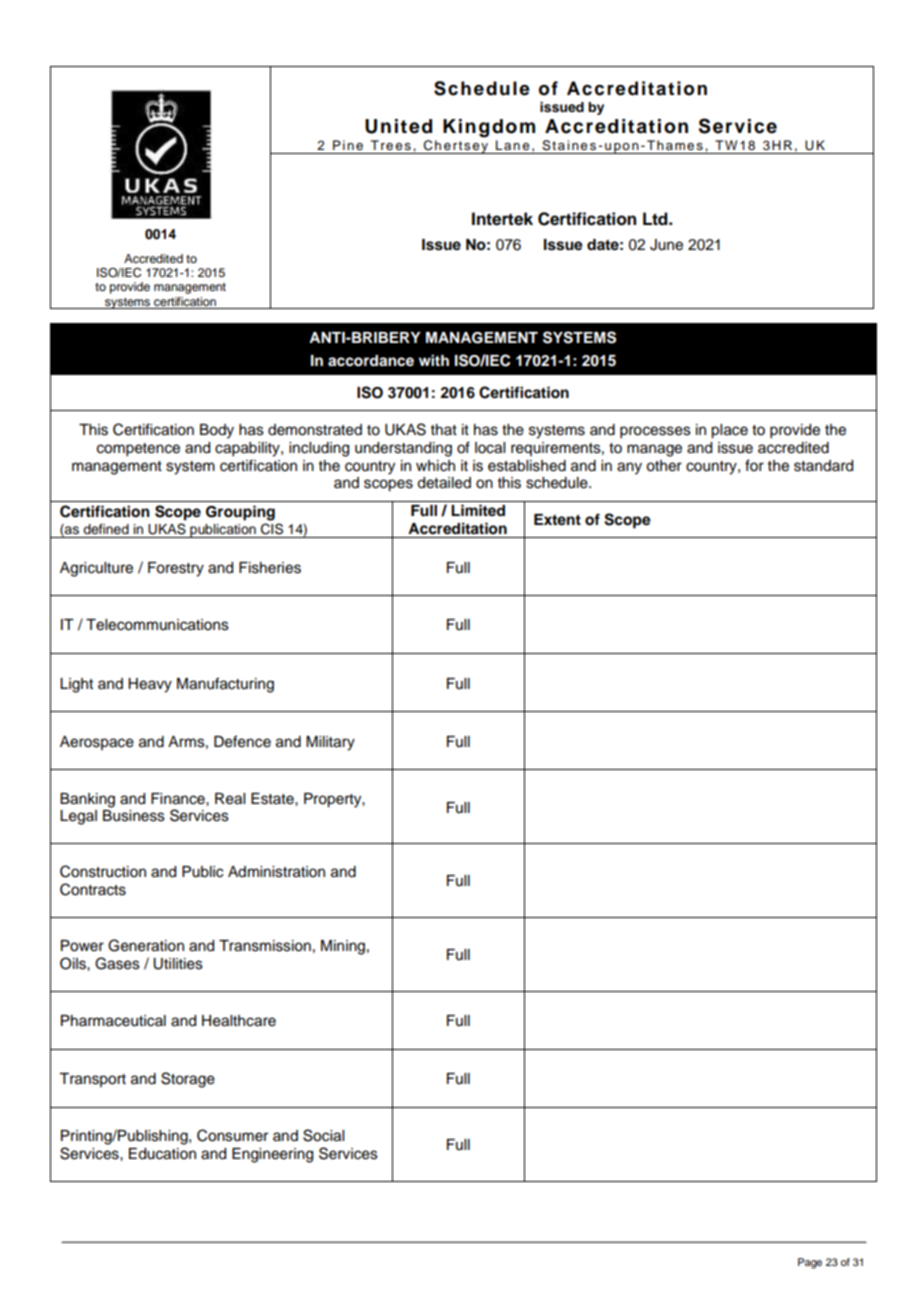 This screenshot has height=1308, width=924. I want to click on Social, so click(323, 1135).
